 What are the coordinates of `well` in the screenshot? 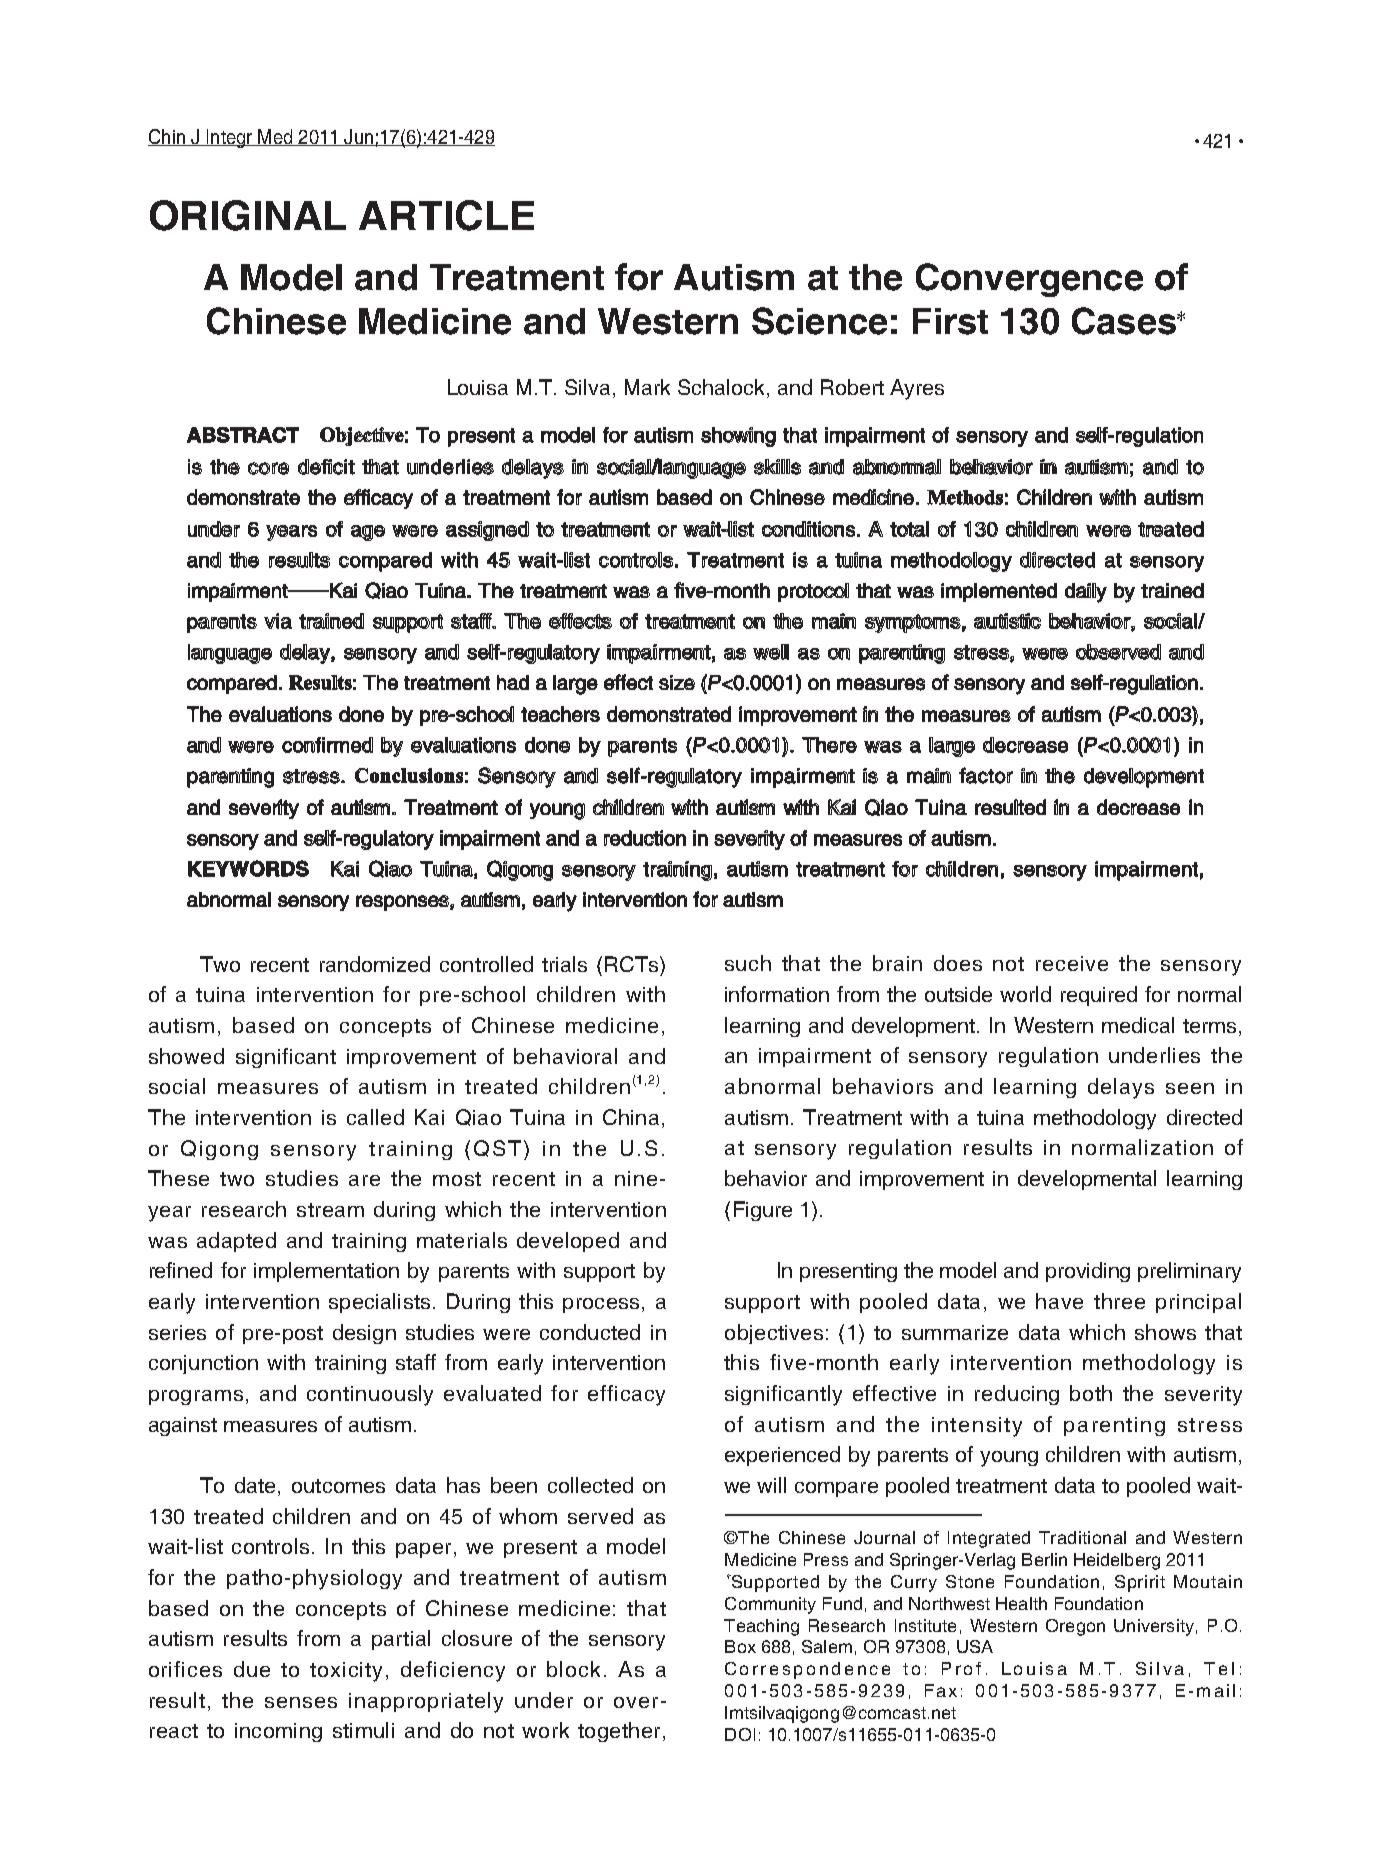 It's located at (771, 652).
